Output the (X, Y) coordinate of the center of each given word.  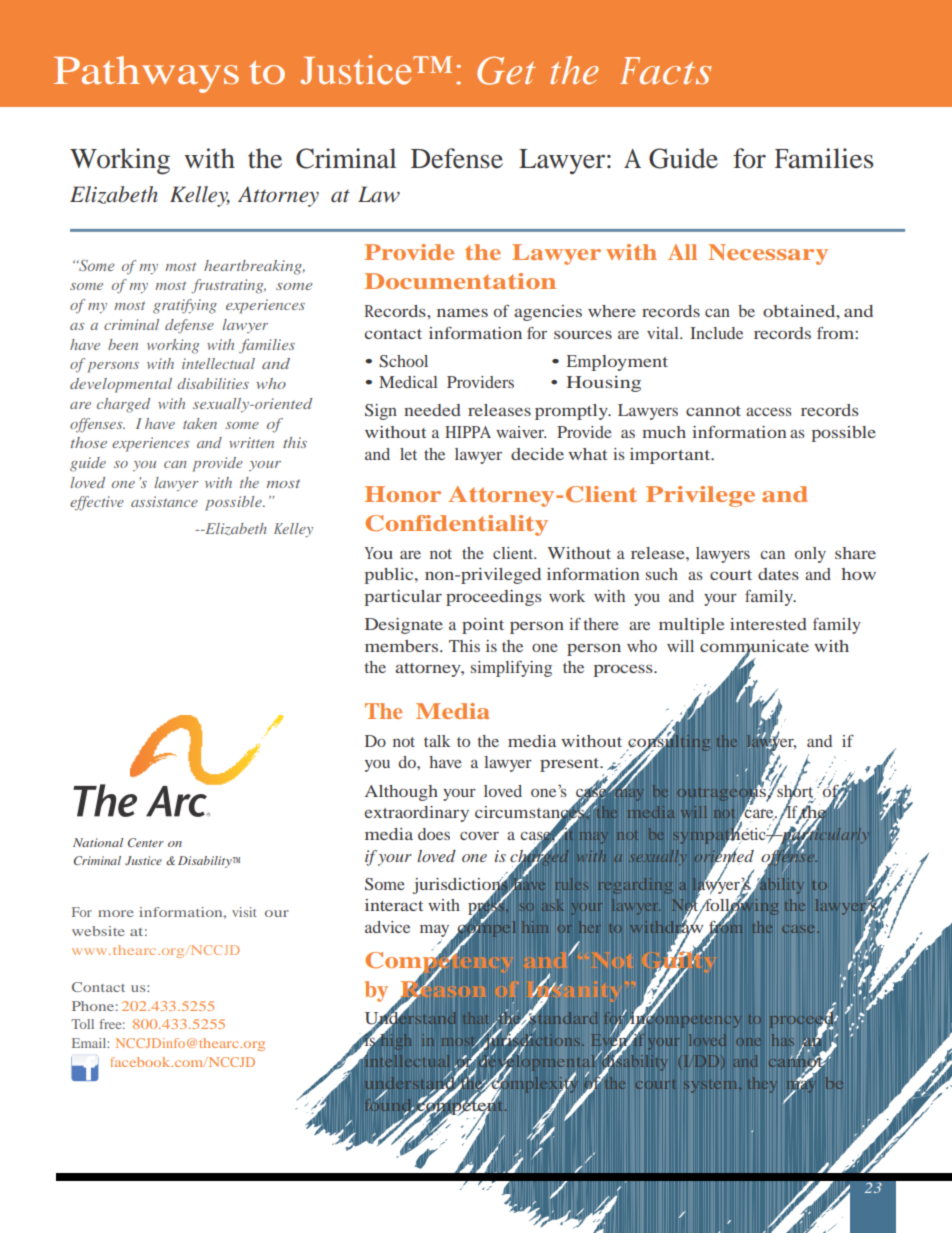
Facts (665, 71)
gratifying (185, 306)
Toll (82, 1024)
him (535, 927)
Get (506, 70)
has (783, 1040)
